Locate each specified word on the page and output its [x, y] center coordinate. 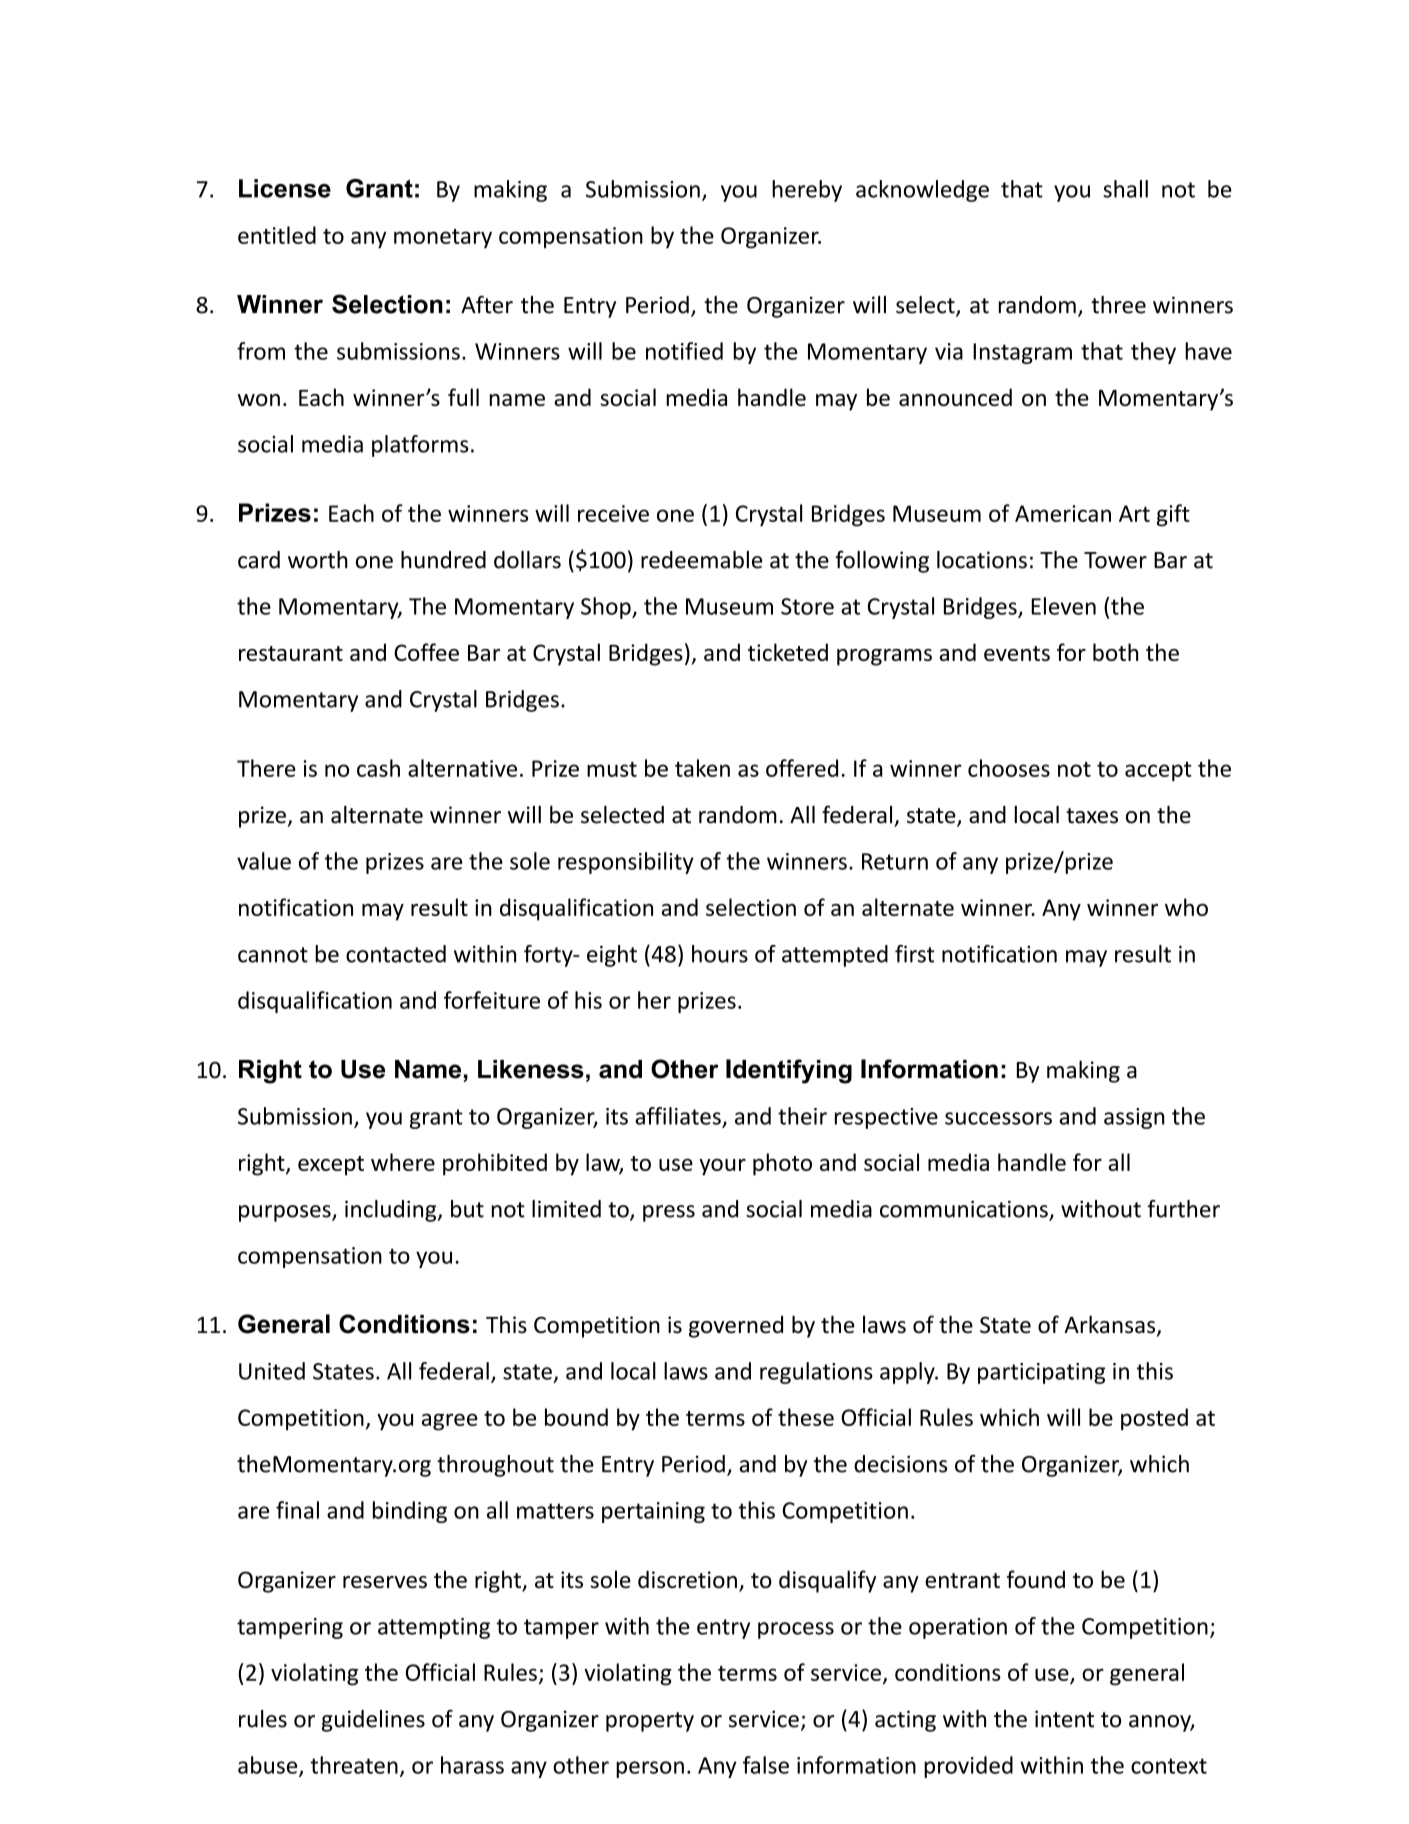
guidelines [373, 1721]
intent [1064, 1719]
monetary [443, 238]
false [766, 1765]
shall [1125, 189]
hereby [807, 191]
